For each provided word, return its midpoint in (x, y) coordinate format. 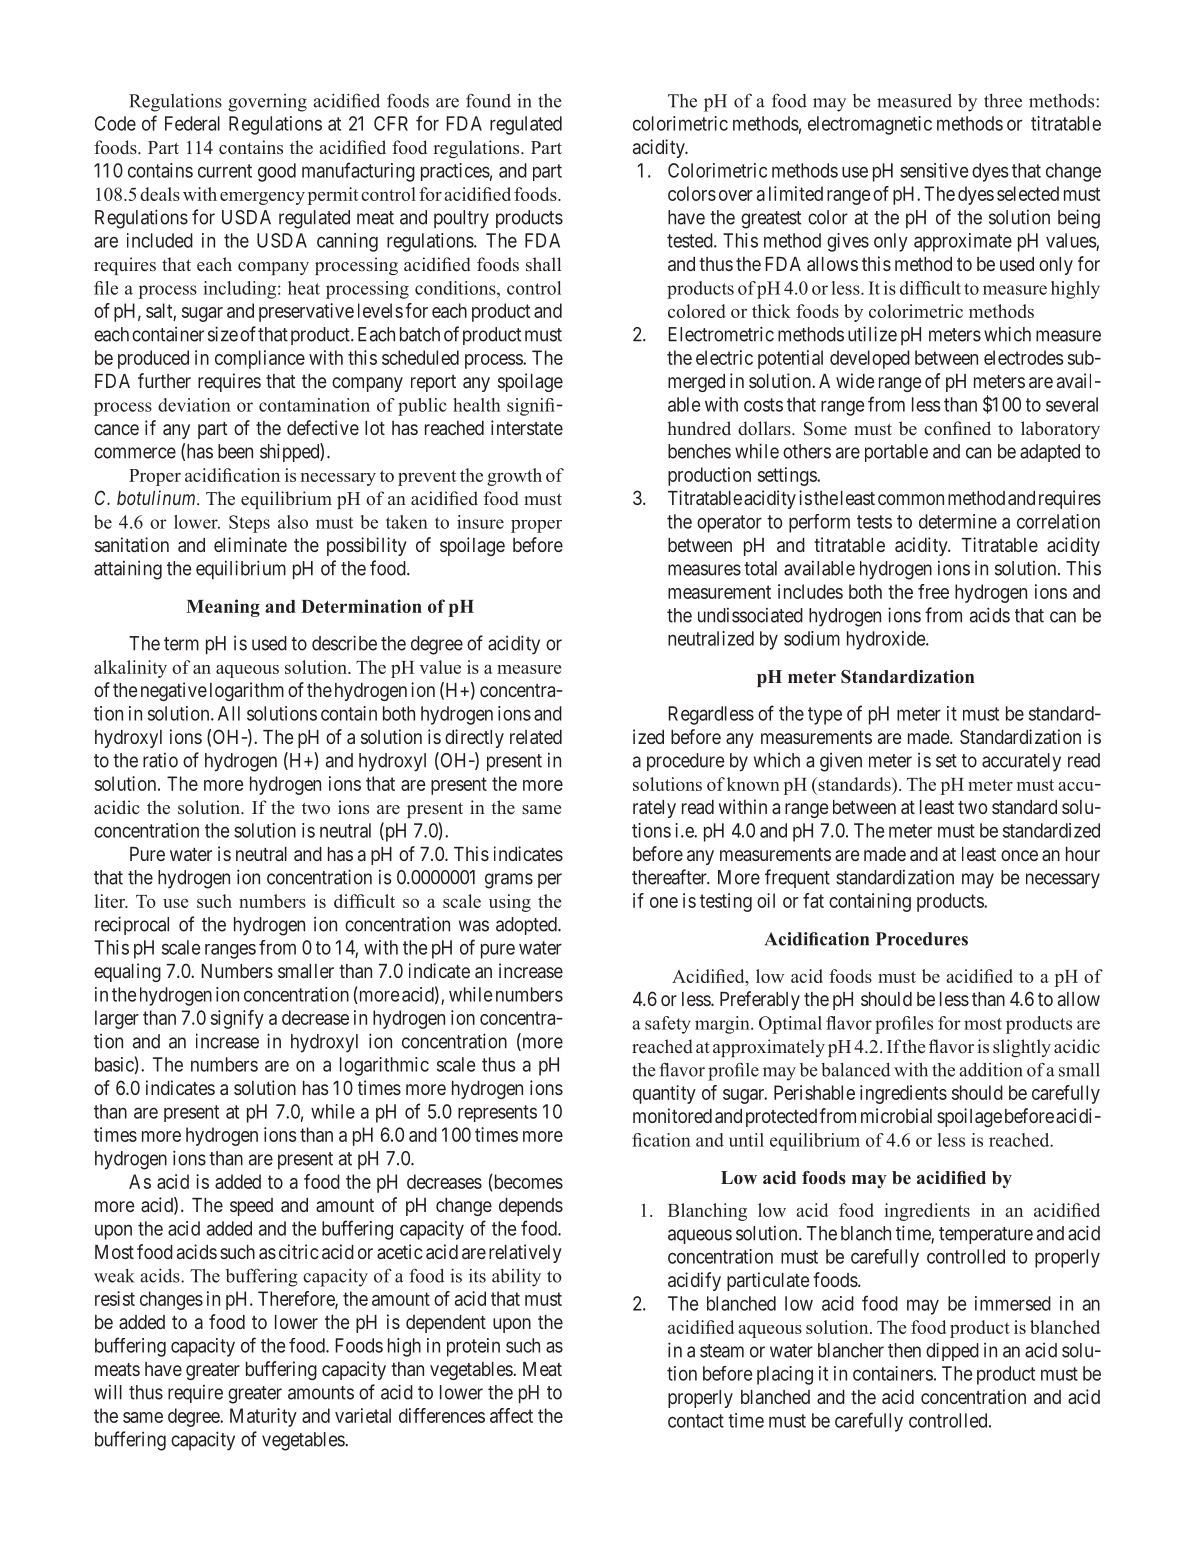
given (841, 762)
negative (174, 691)
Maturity (263, 1417)
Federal (192, 123)
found (488, 100)
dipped (952, 1351)
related (536, 737)
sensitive (934, 170)
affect (511, 1415)
